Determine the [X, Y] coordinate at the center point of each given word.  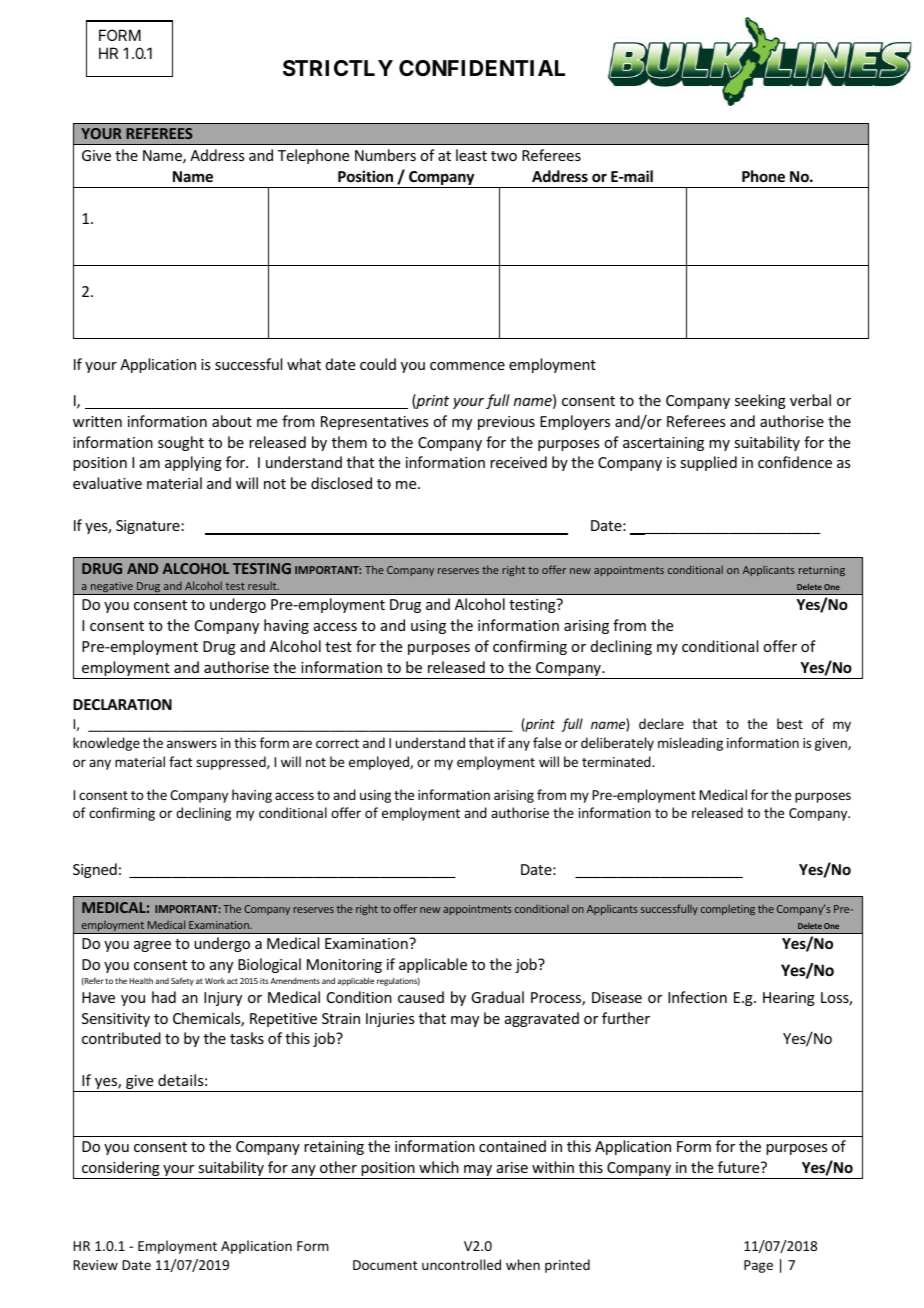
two [504, 156]
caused [421, 997]
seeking [760, 401]
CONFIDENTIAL [482, 68]
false [547, 742]
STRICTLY [338, 68]
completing [728, 909]
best [790, 723]
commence [467, 366]
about [232, 421]
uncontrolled [461, 1264]
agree [152, 946]
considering [121, 1170]
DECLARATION [122, 704]
